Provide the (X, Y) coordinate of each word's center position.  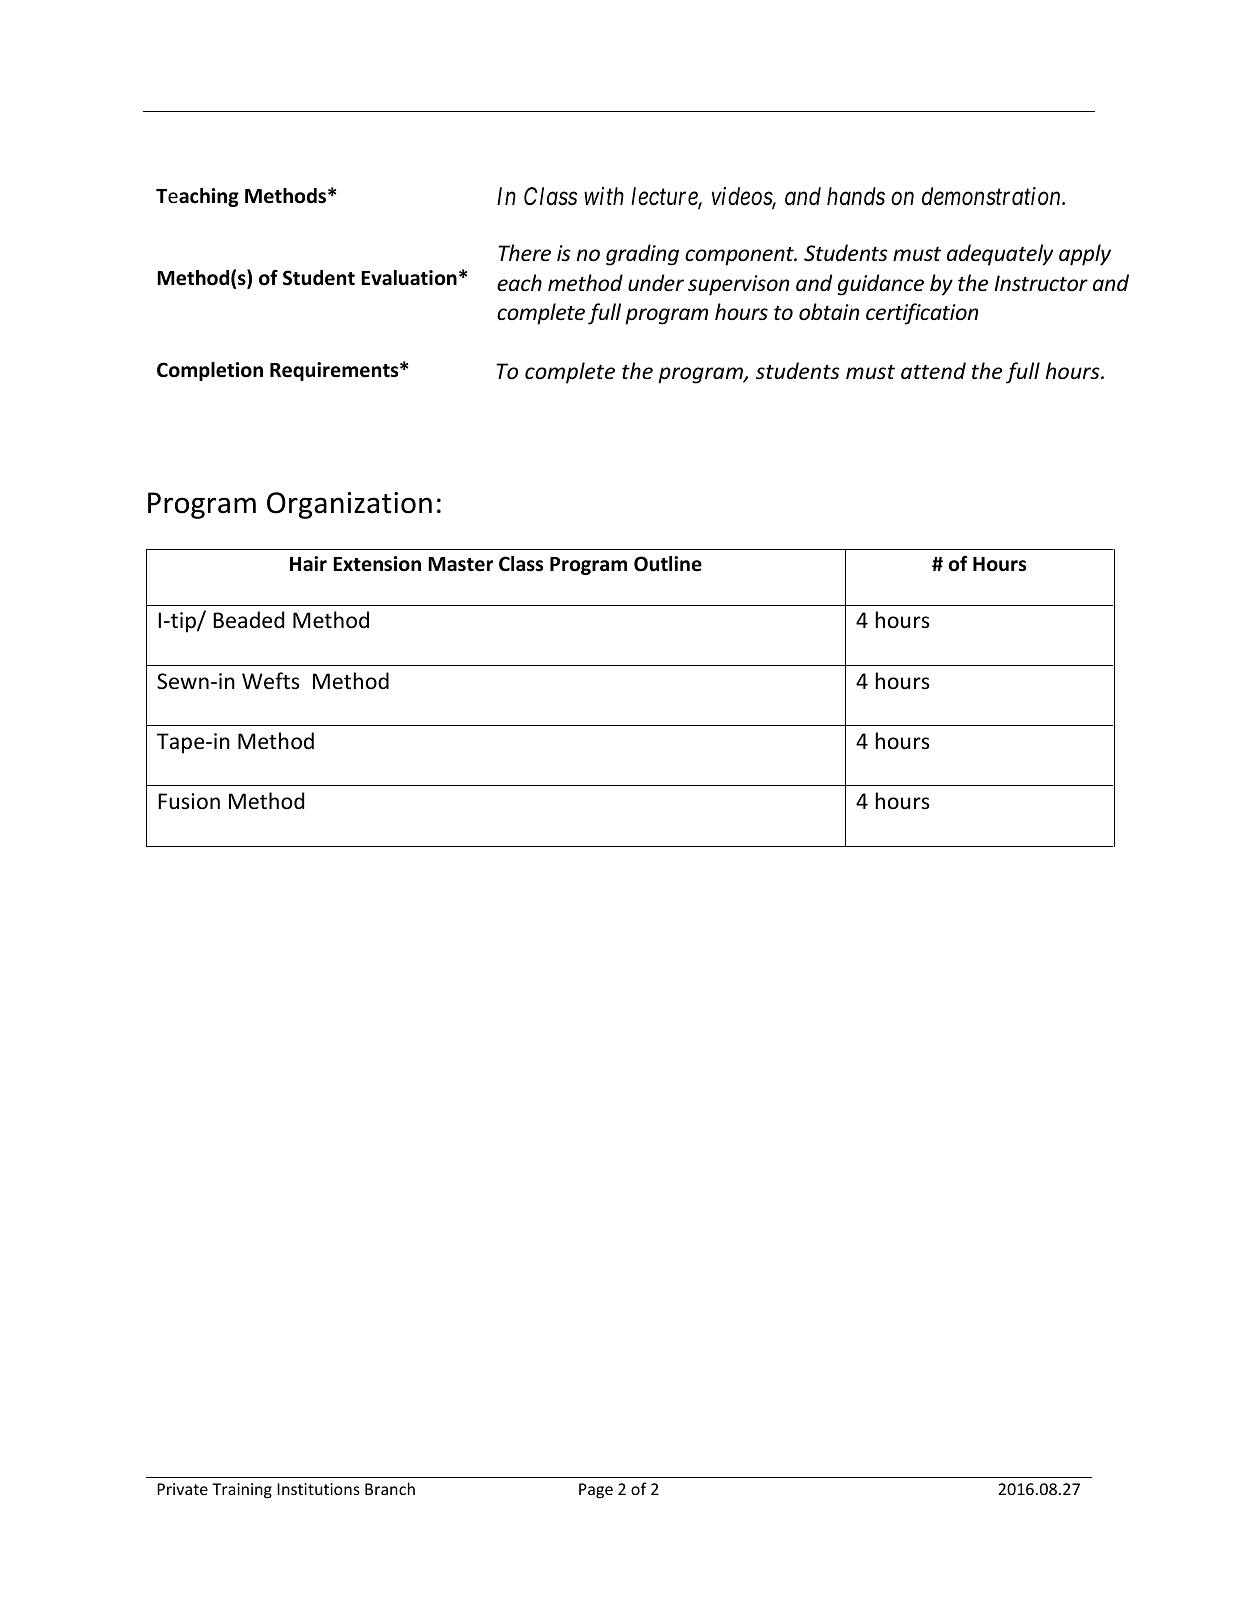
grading (642, 255)
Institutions (318, 1489)
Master (460, 564)
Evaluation (409, 278)
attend (933, 370)
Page (596, 1491)
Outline (668, 564)
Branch (390, 1488)
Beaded (248, 620)
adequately (1000, 255)
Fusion (189, 801)
